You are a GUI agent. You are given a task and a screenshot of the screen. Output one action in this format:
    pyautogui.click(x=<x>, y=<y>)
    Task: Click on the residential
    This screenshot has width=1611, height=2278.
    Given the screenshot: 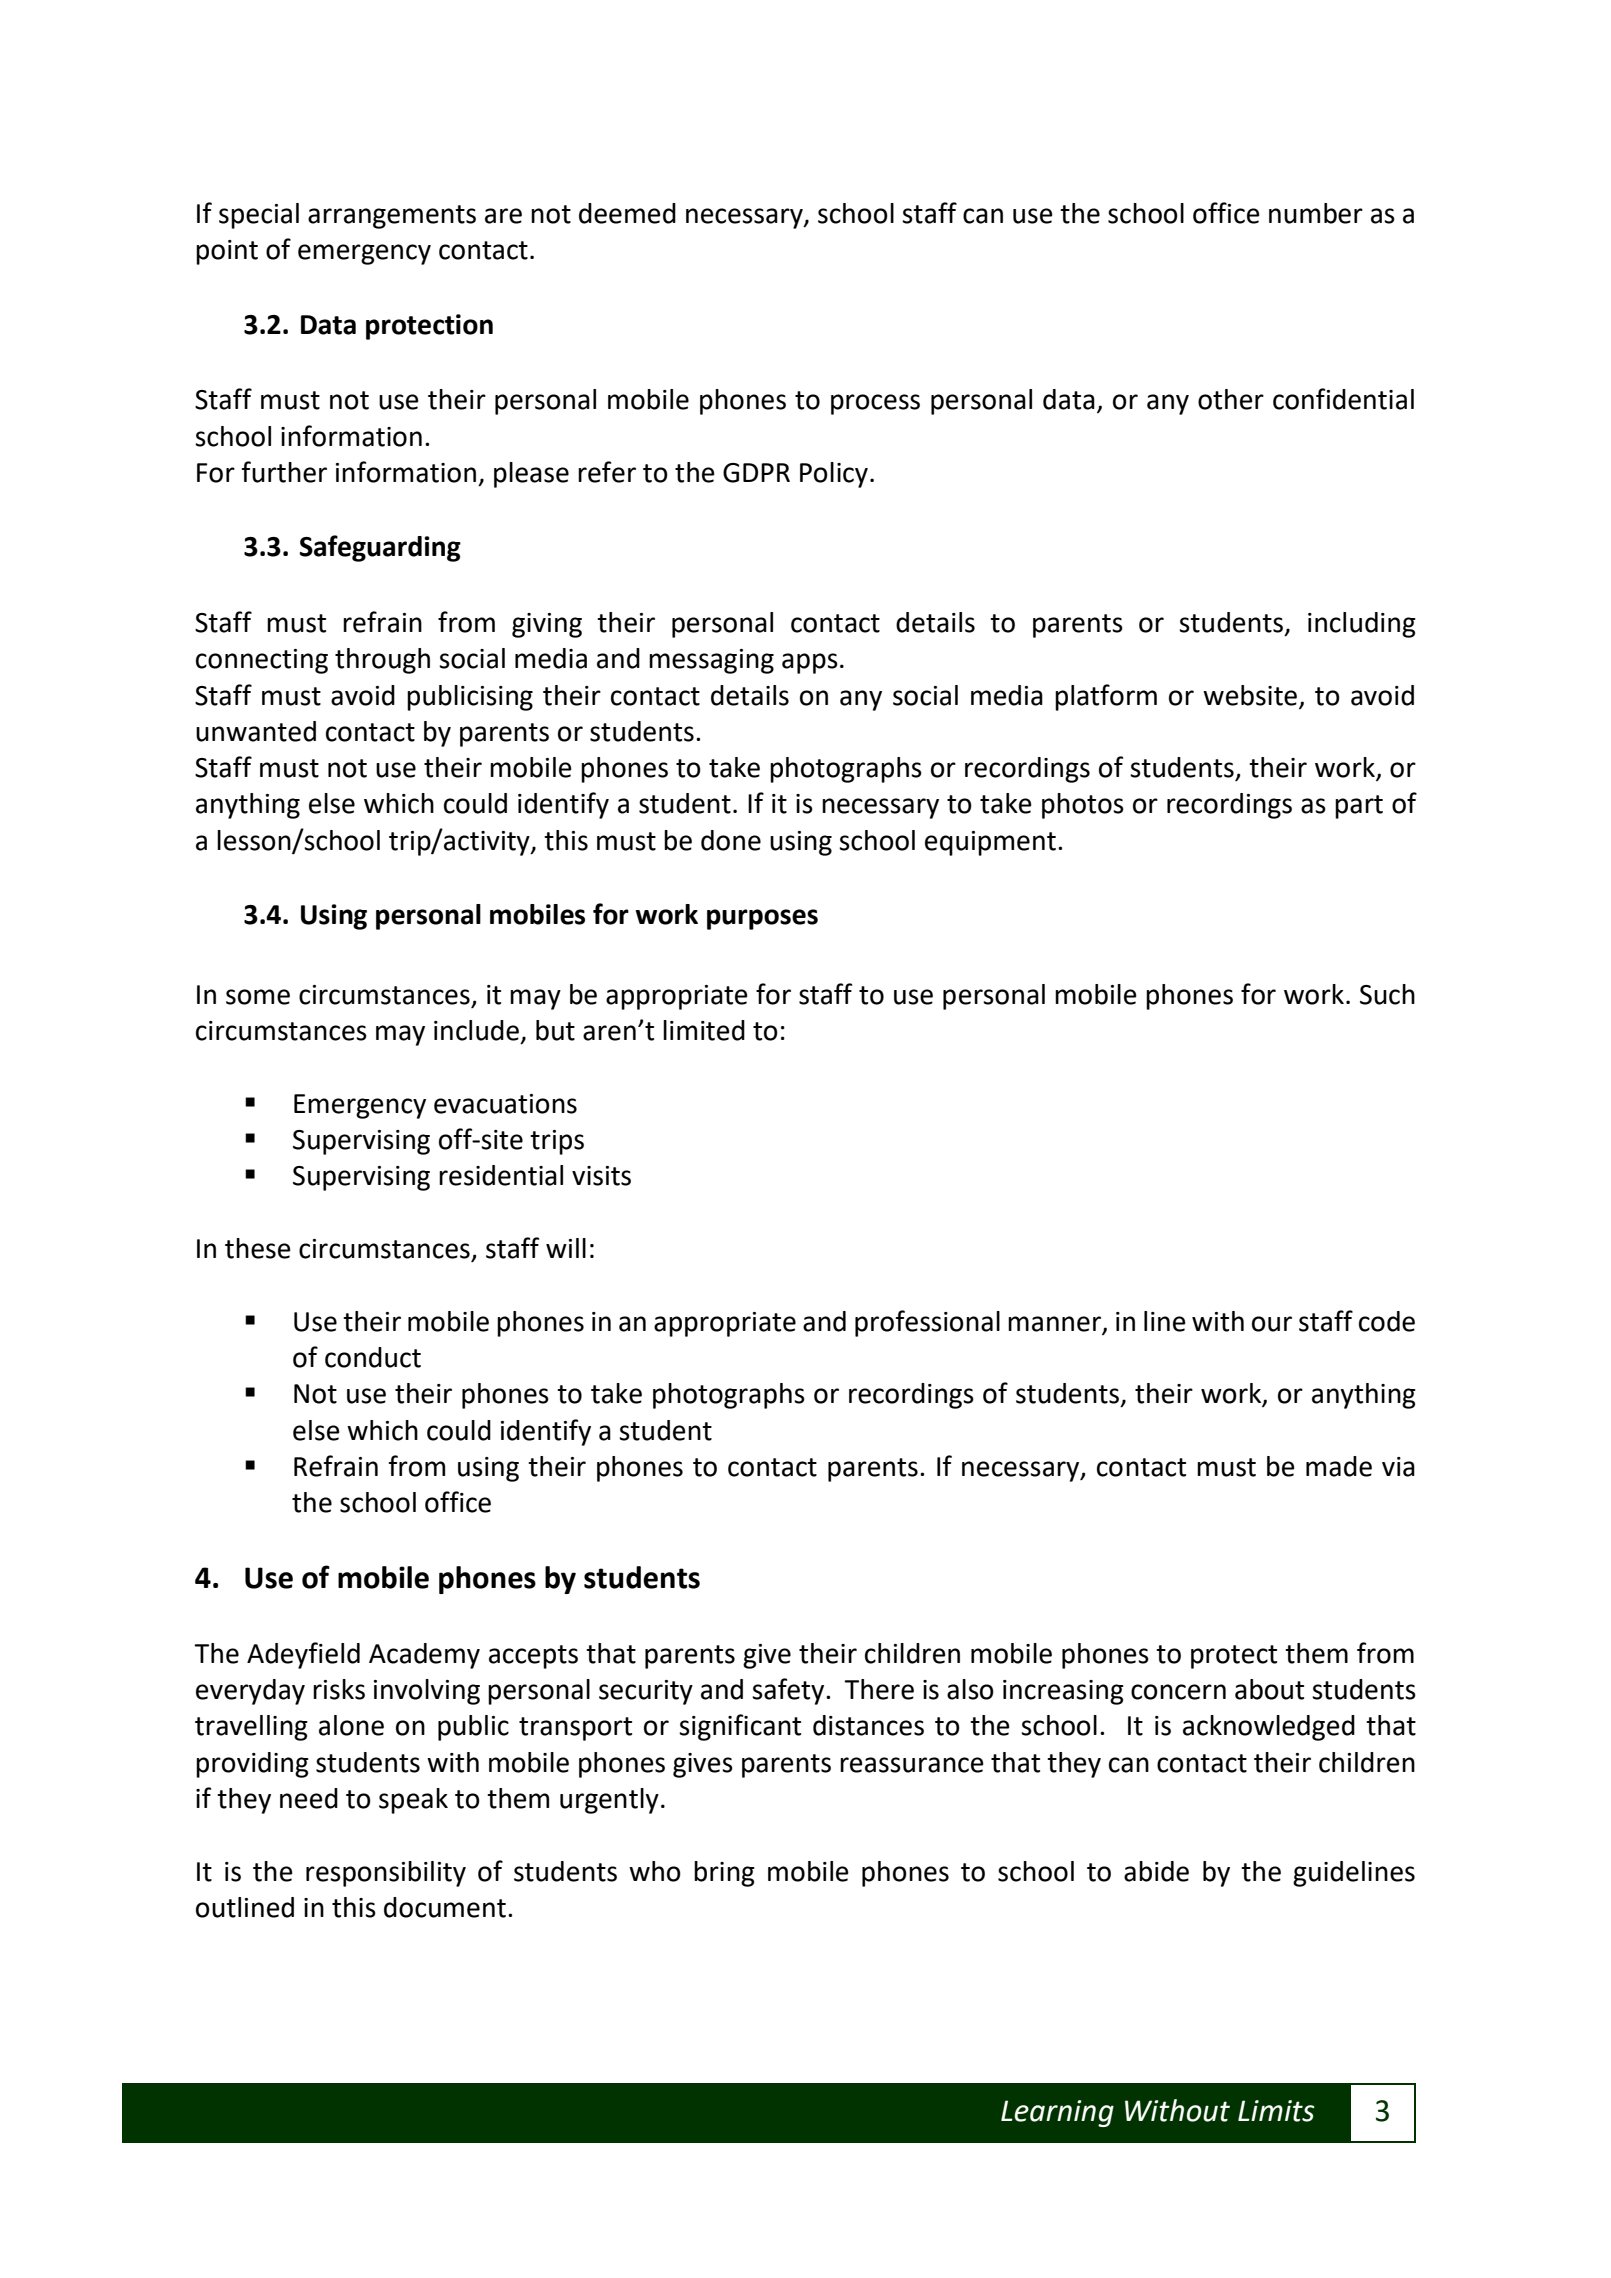 What is the action you would take?
    pyautogui.click(x=501, y=1175)
